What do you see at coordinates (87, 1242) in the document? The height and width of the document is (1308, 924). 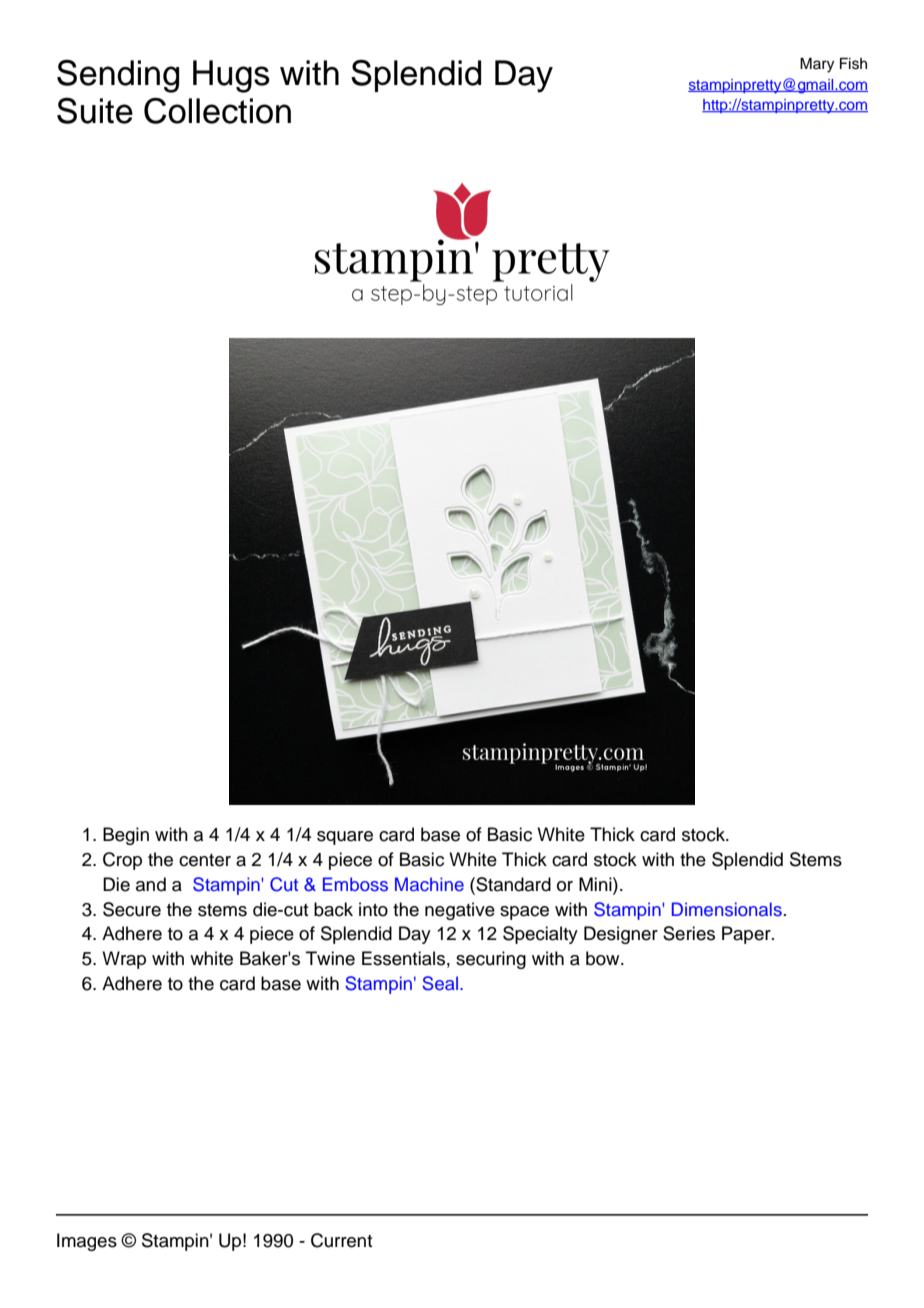 I see `Images` at bounding box center [87, 1242].
